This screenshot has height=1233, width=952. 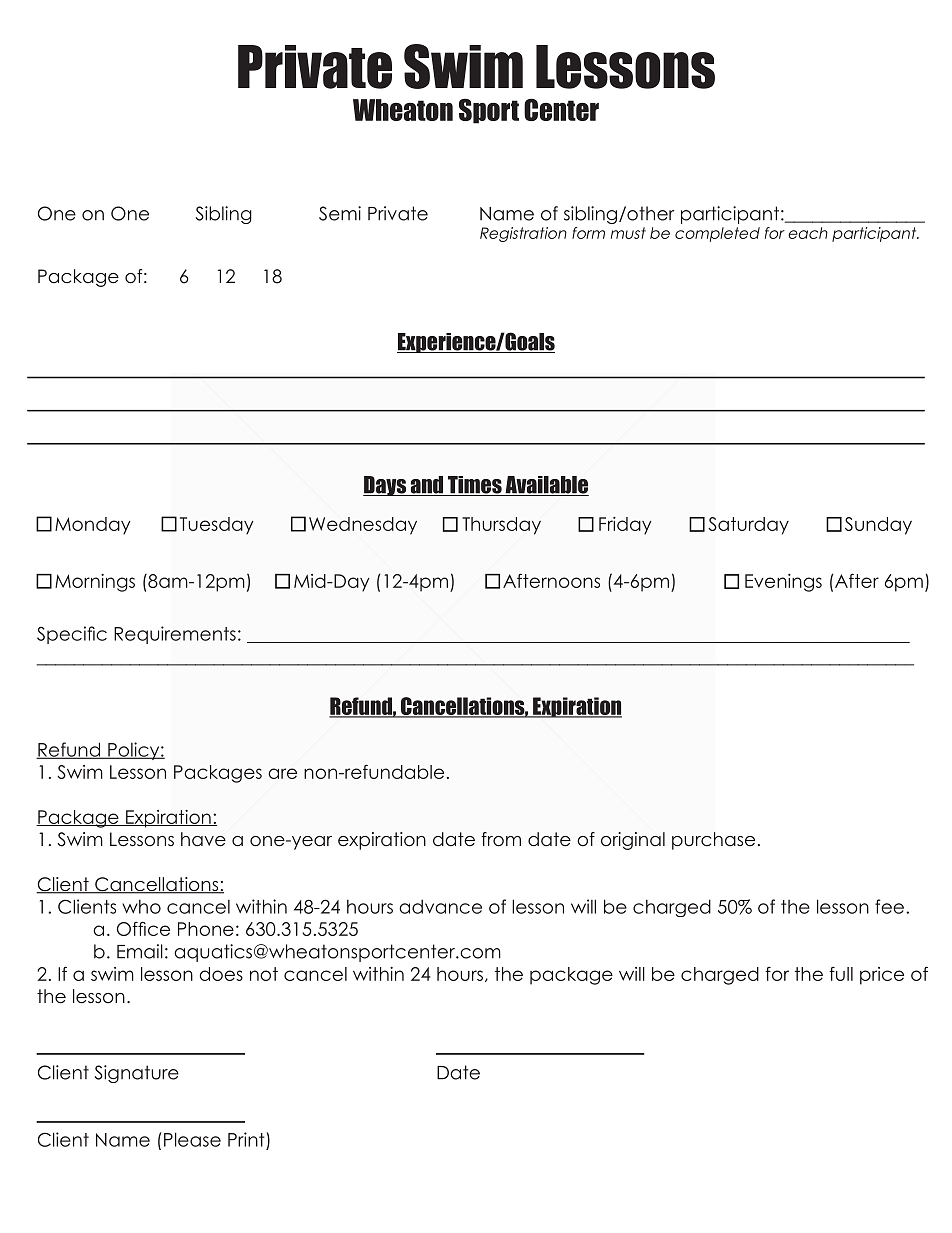 What do you see at coordinates (783, 583) in the screenshot?
I see `Evenings` at bounding box center [783, 583].
